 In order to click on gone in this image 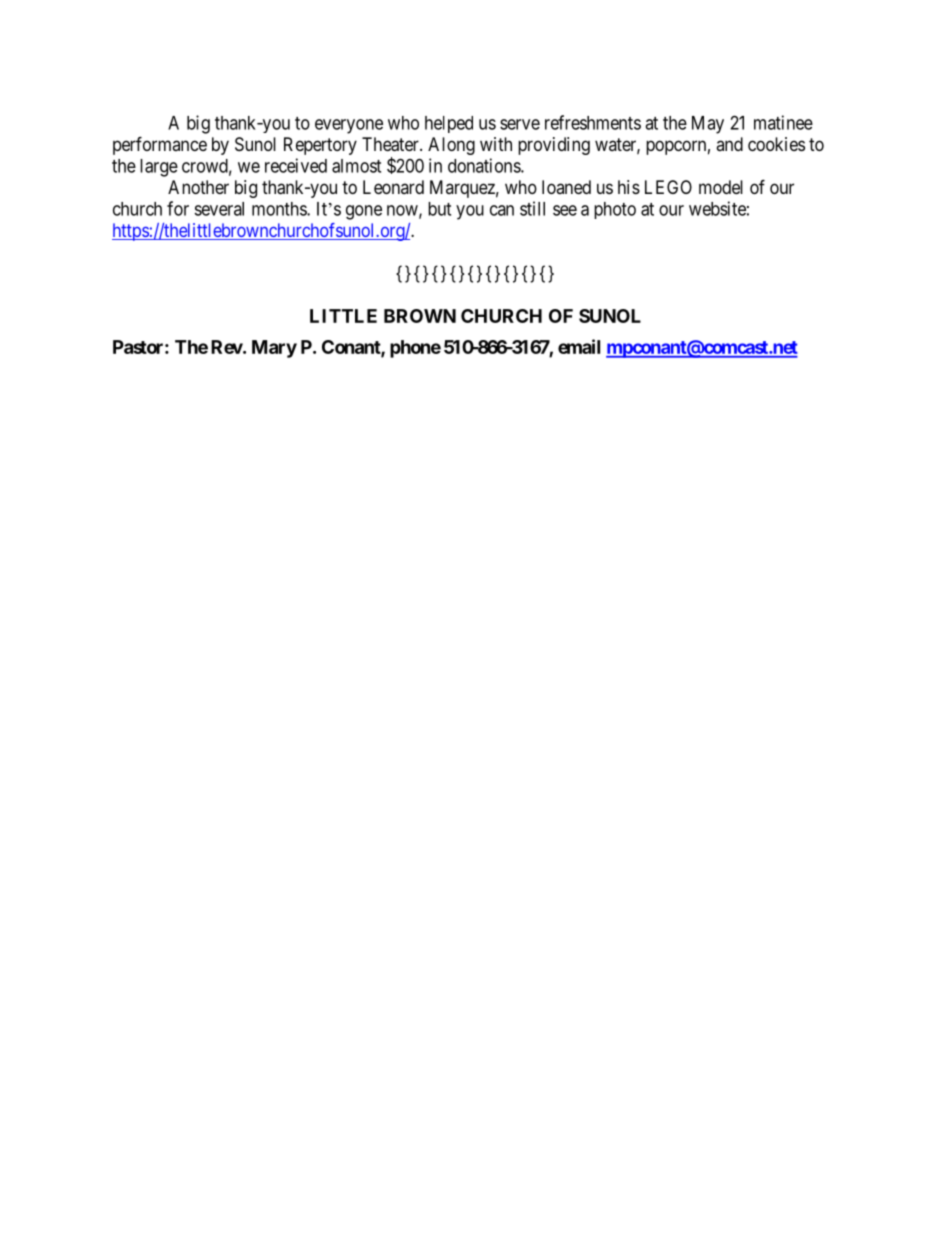, I will do `click(364, 212)`.
